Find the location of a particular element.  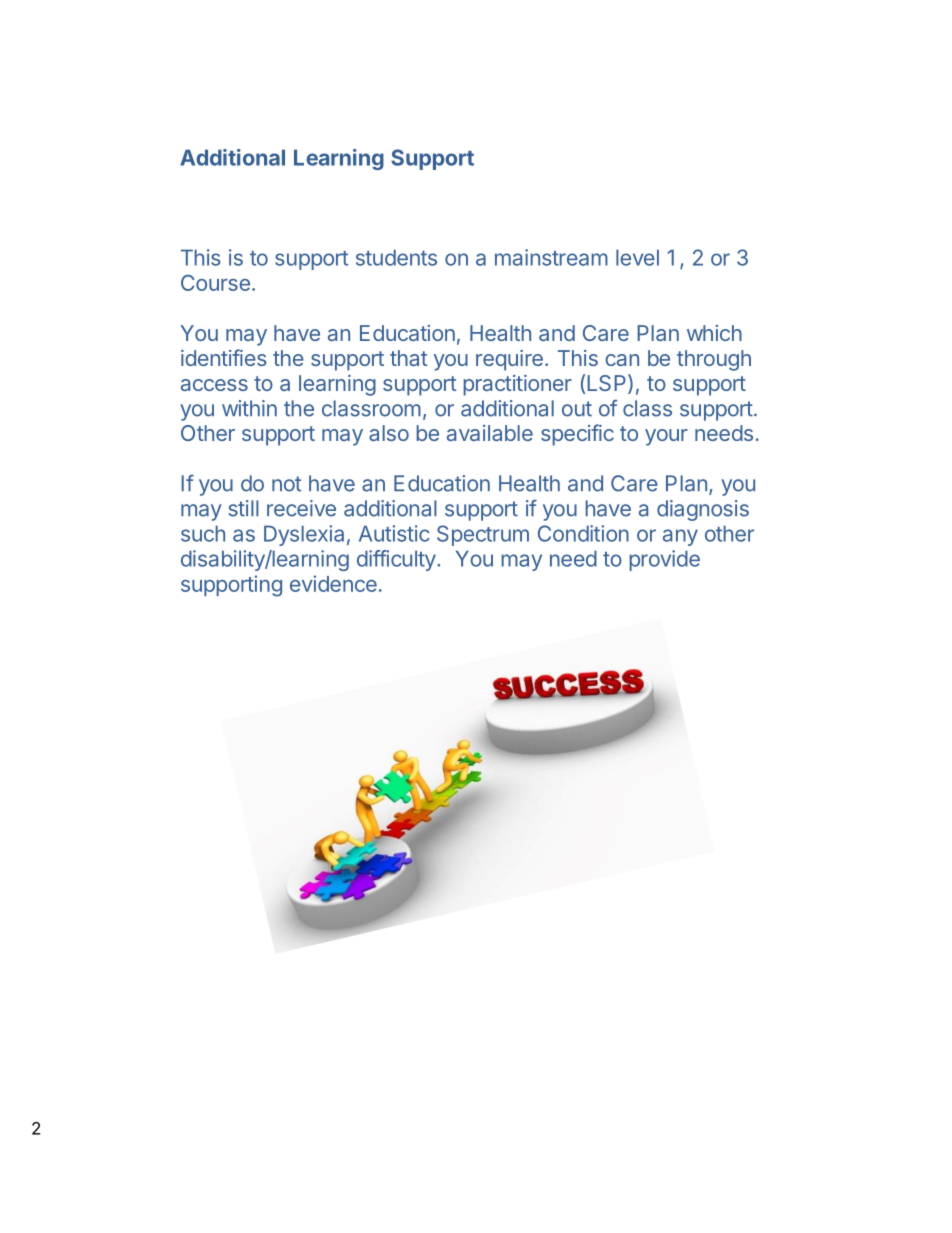

level is located at coordinates (637, 257).
